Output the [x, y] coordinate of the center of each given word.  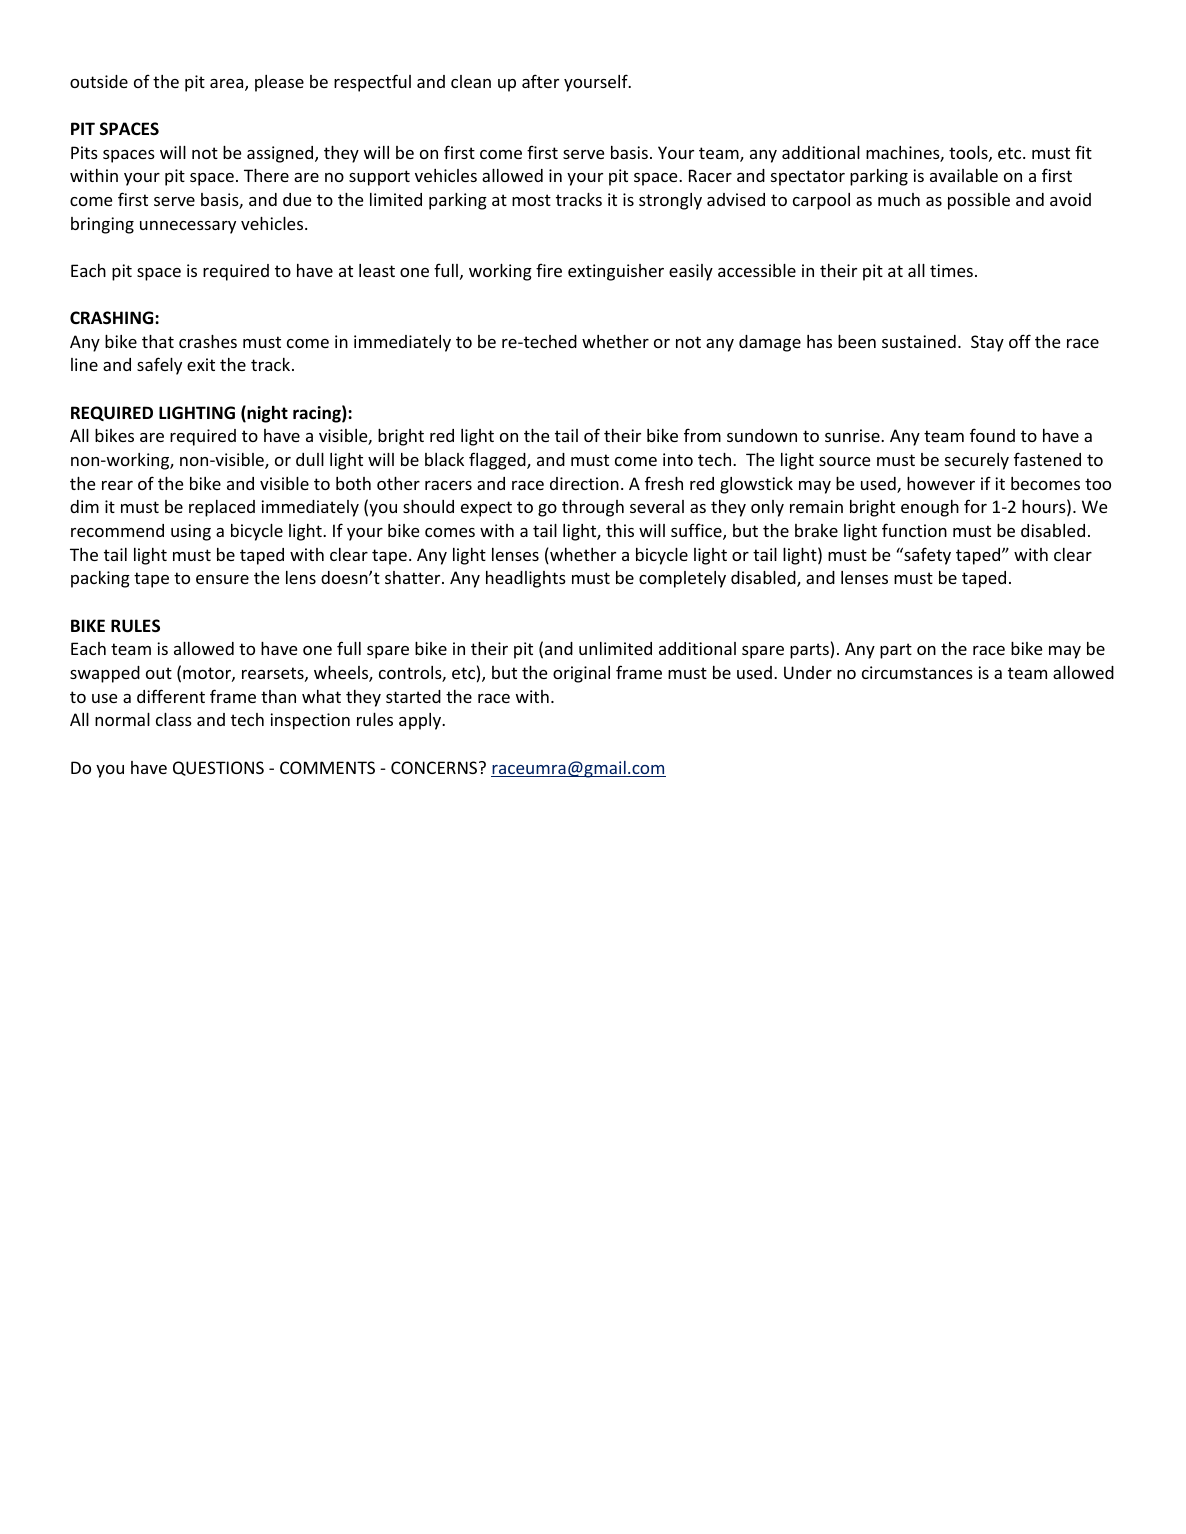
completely [682, 579]
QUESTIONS [218, 768]
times [951, 270]
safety [926, 556]
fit [1083, 152]
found [992, 435]
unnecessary [188, 227]
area [228, 85]
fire [549, 270]
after [540, 81]
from [702, 435]
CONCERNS [435, 767]
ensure [222, 579]
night [266, 414]
